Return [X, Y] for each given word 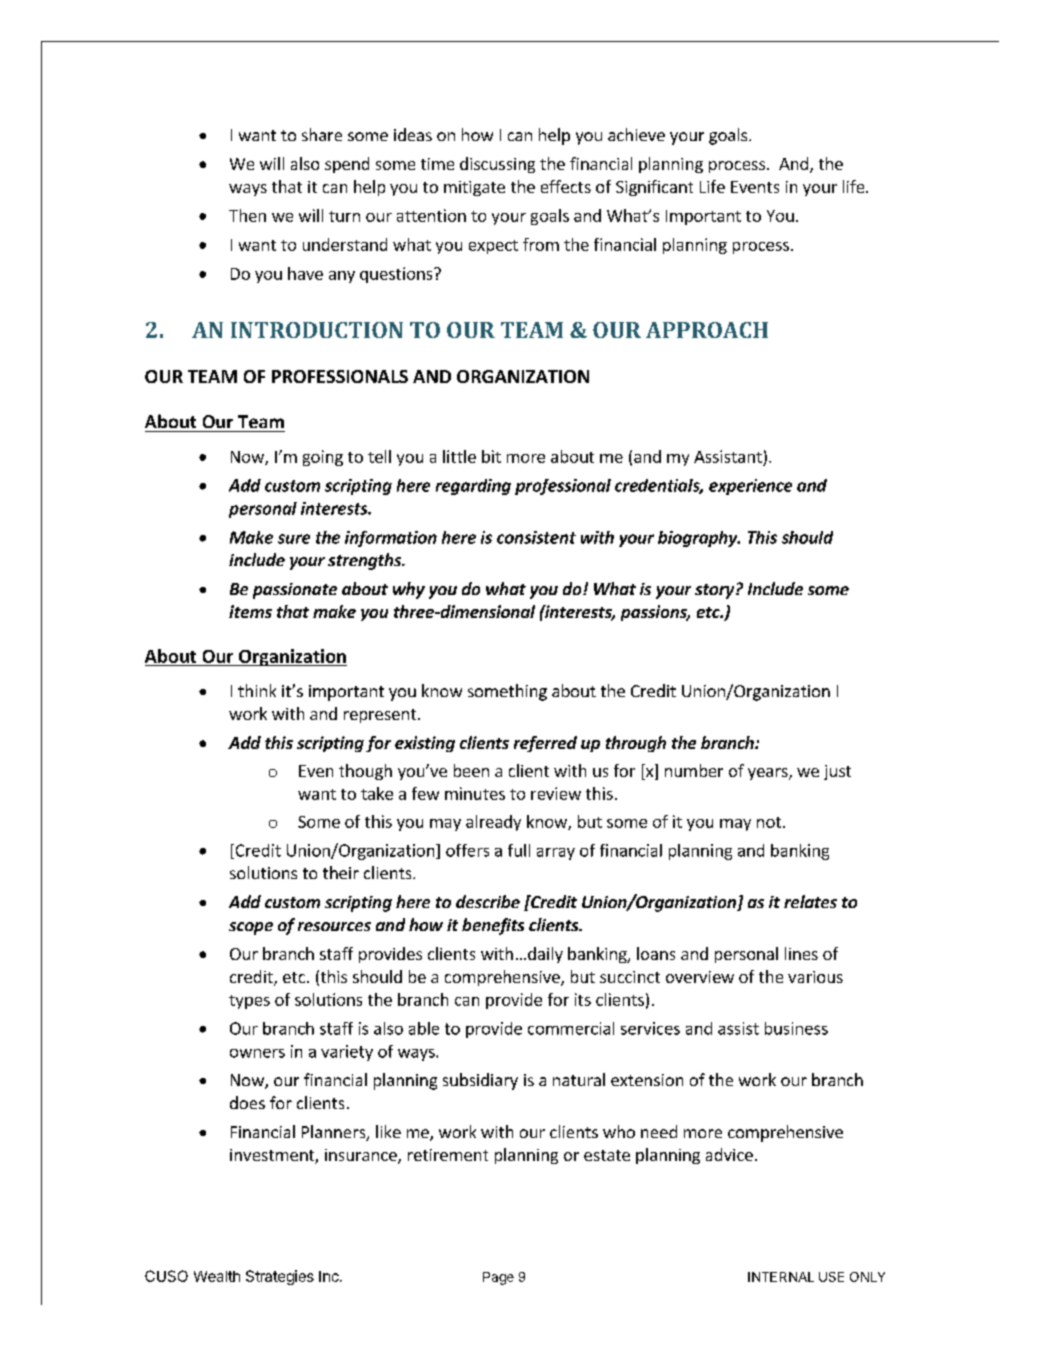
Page [498, 1278]
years [769, 774]
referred [545, 744]
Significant [654, 188]
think [257, 690]
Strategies [280, 1277]
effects [566, 186]
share [322, 134]
